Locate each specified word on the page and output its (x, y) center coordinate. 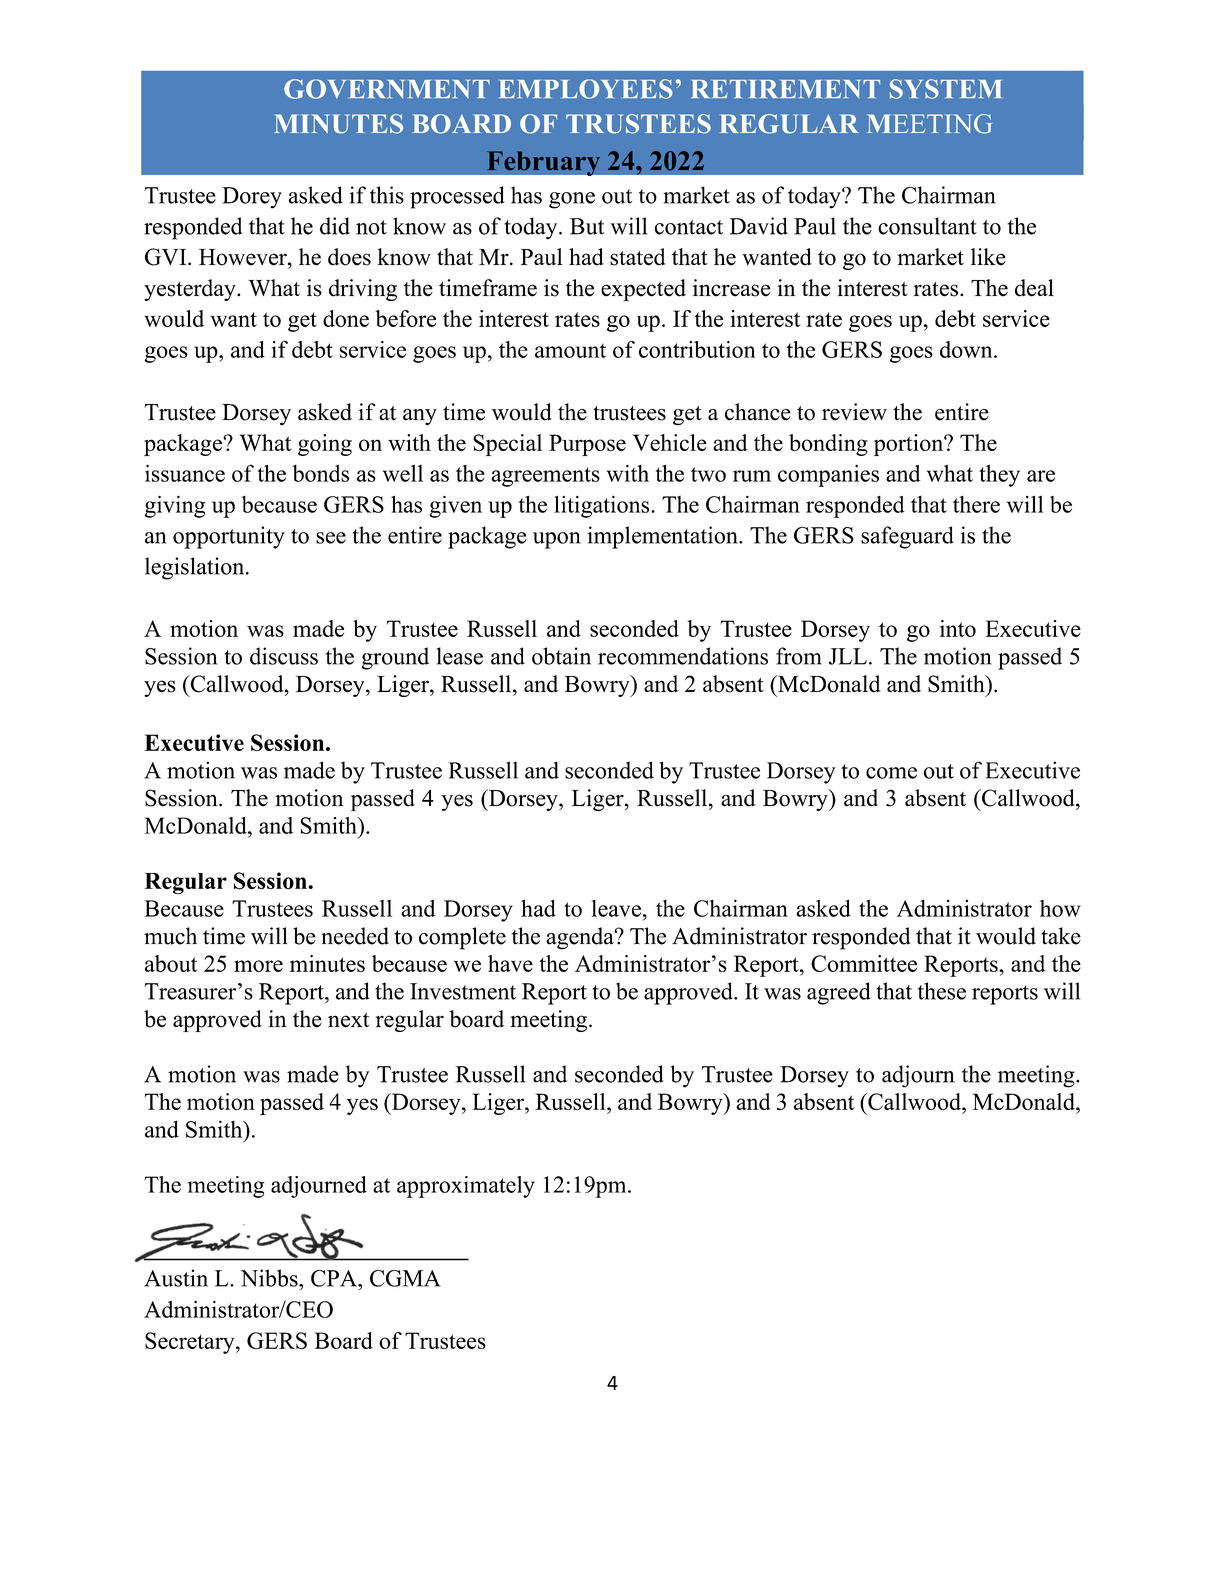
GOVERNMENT (387, 89)
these (942, 991)
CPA (335, 1278)
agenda (581, 938)
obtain (561, 656)
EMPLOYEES (586, 89)
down (967, 349)
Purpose (587, 445)
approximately (466, 1187)
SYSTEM (946, 89)
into (958, 628)
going (325, 445)
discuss (284, 656)
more (258, 966)
